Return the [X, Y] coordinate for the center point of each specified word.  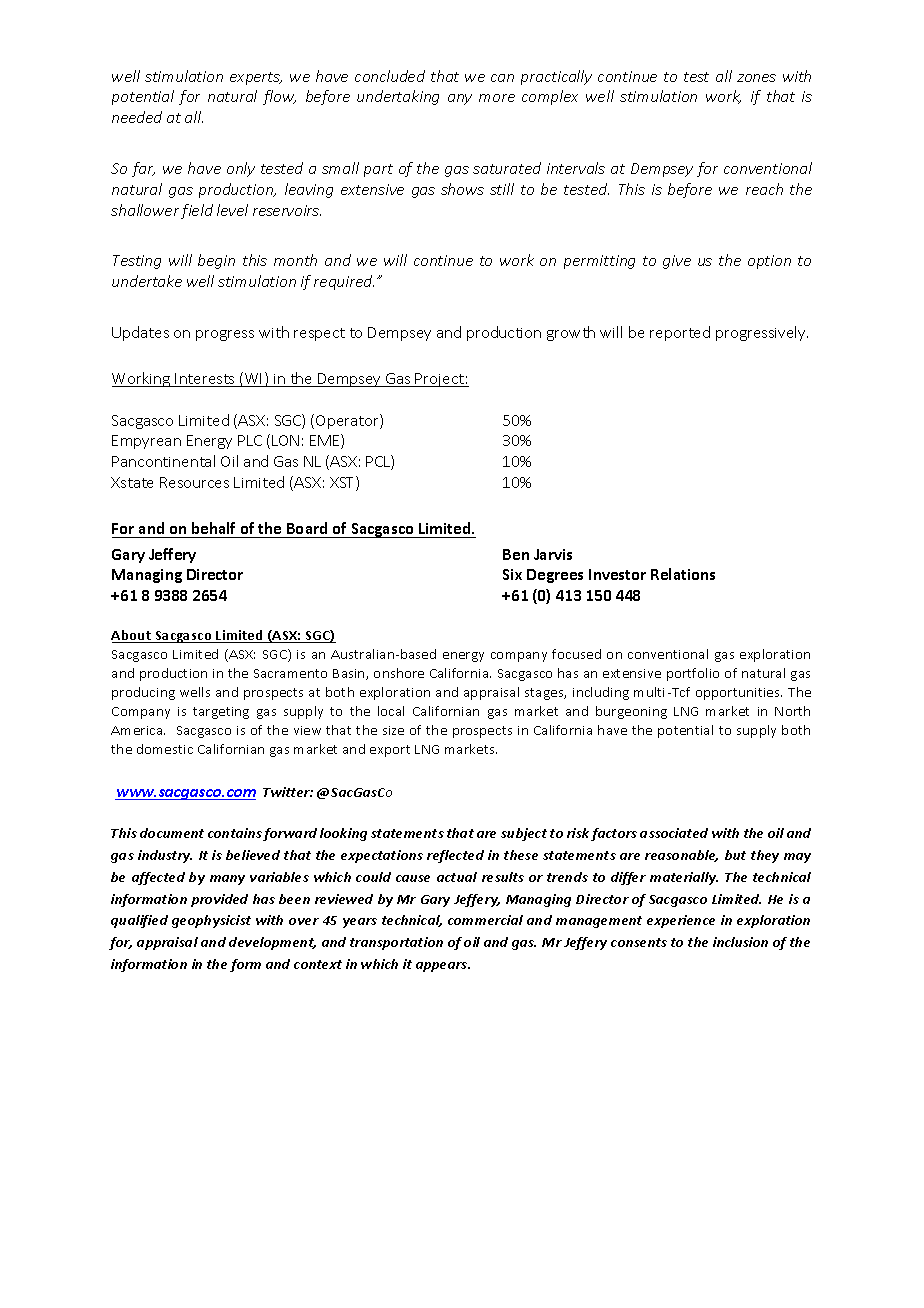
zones [756, 78]
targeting [221, 713]
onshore [399, 673]
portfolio [693, 674]
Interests [205, 380]
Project [440, 380]
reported [680, 333]
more [497, 98]
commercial [485, 920]
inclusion [740, 942]
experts [256, 78]
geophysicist [211, 921]
